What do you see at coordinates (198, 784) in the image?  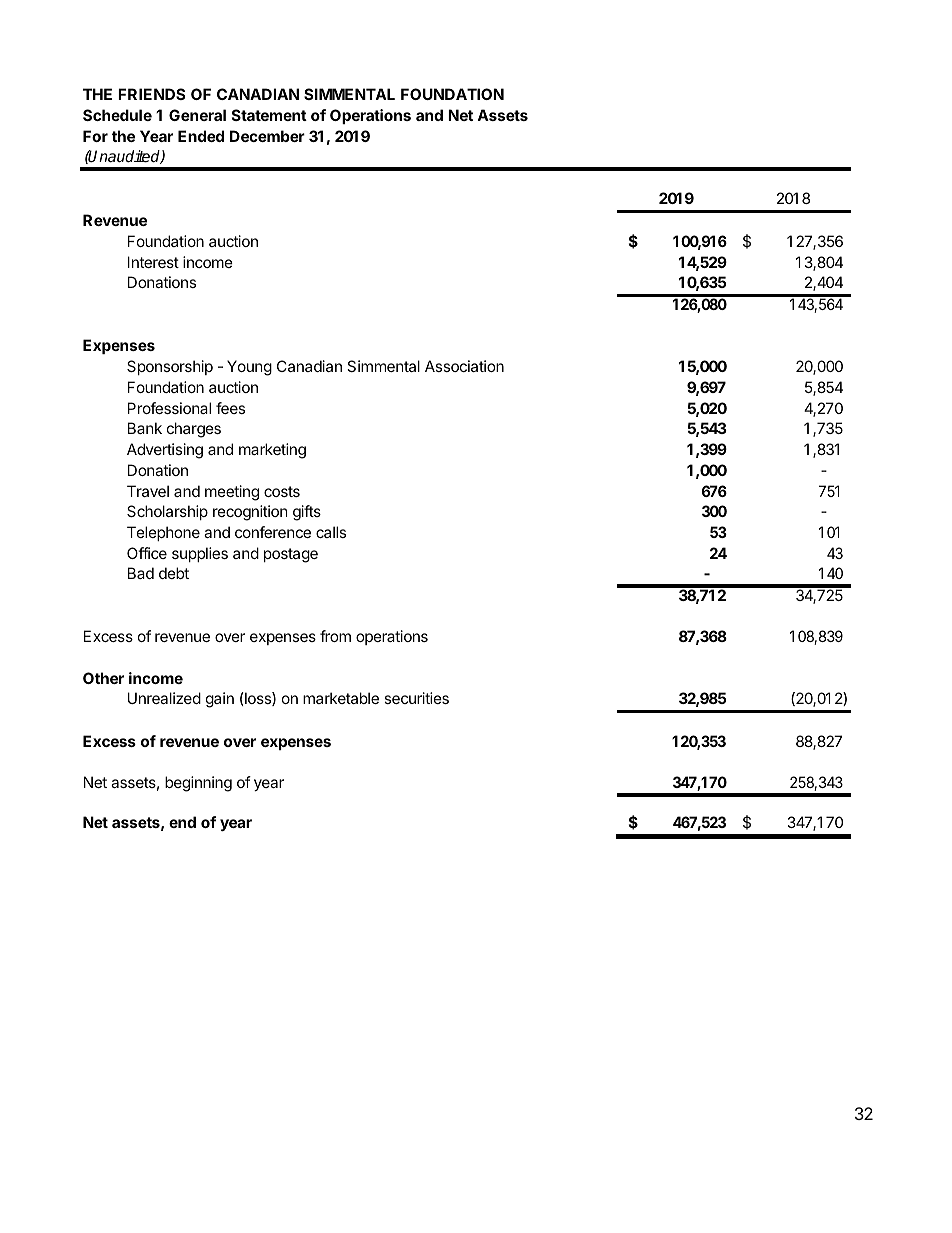 I see `beginning` at bounding box center [198, 784].
